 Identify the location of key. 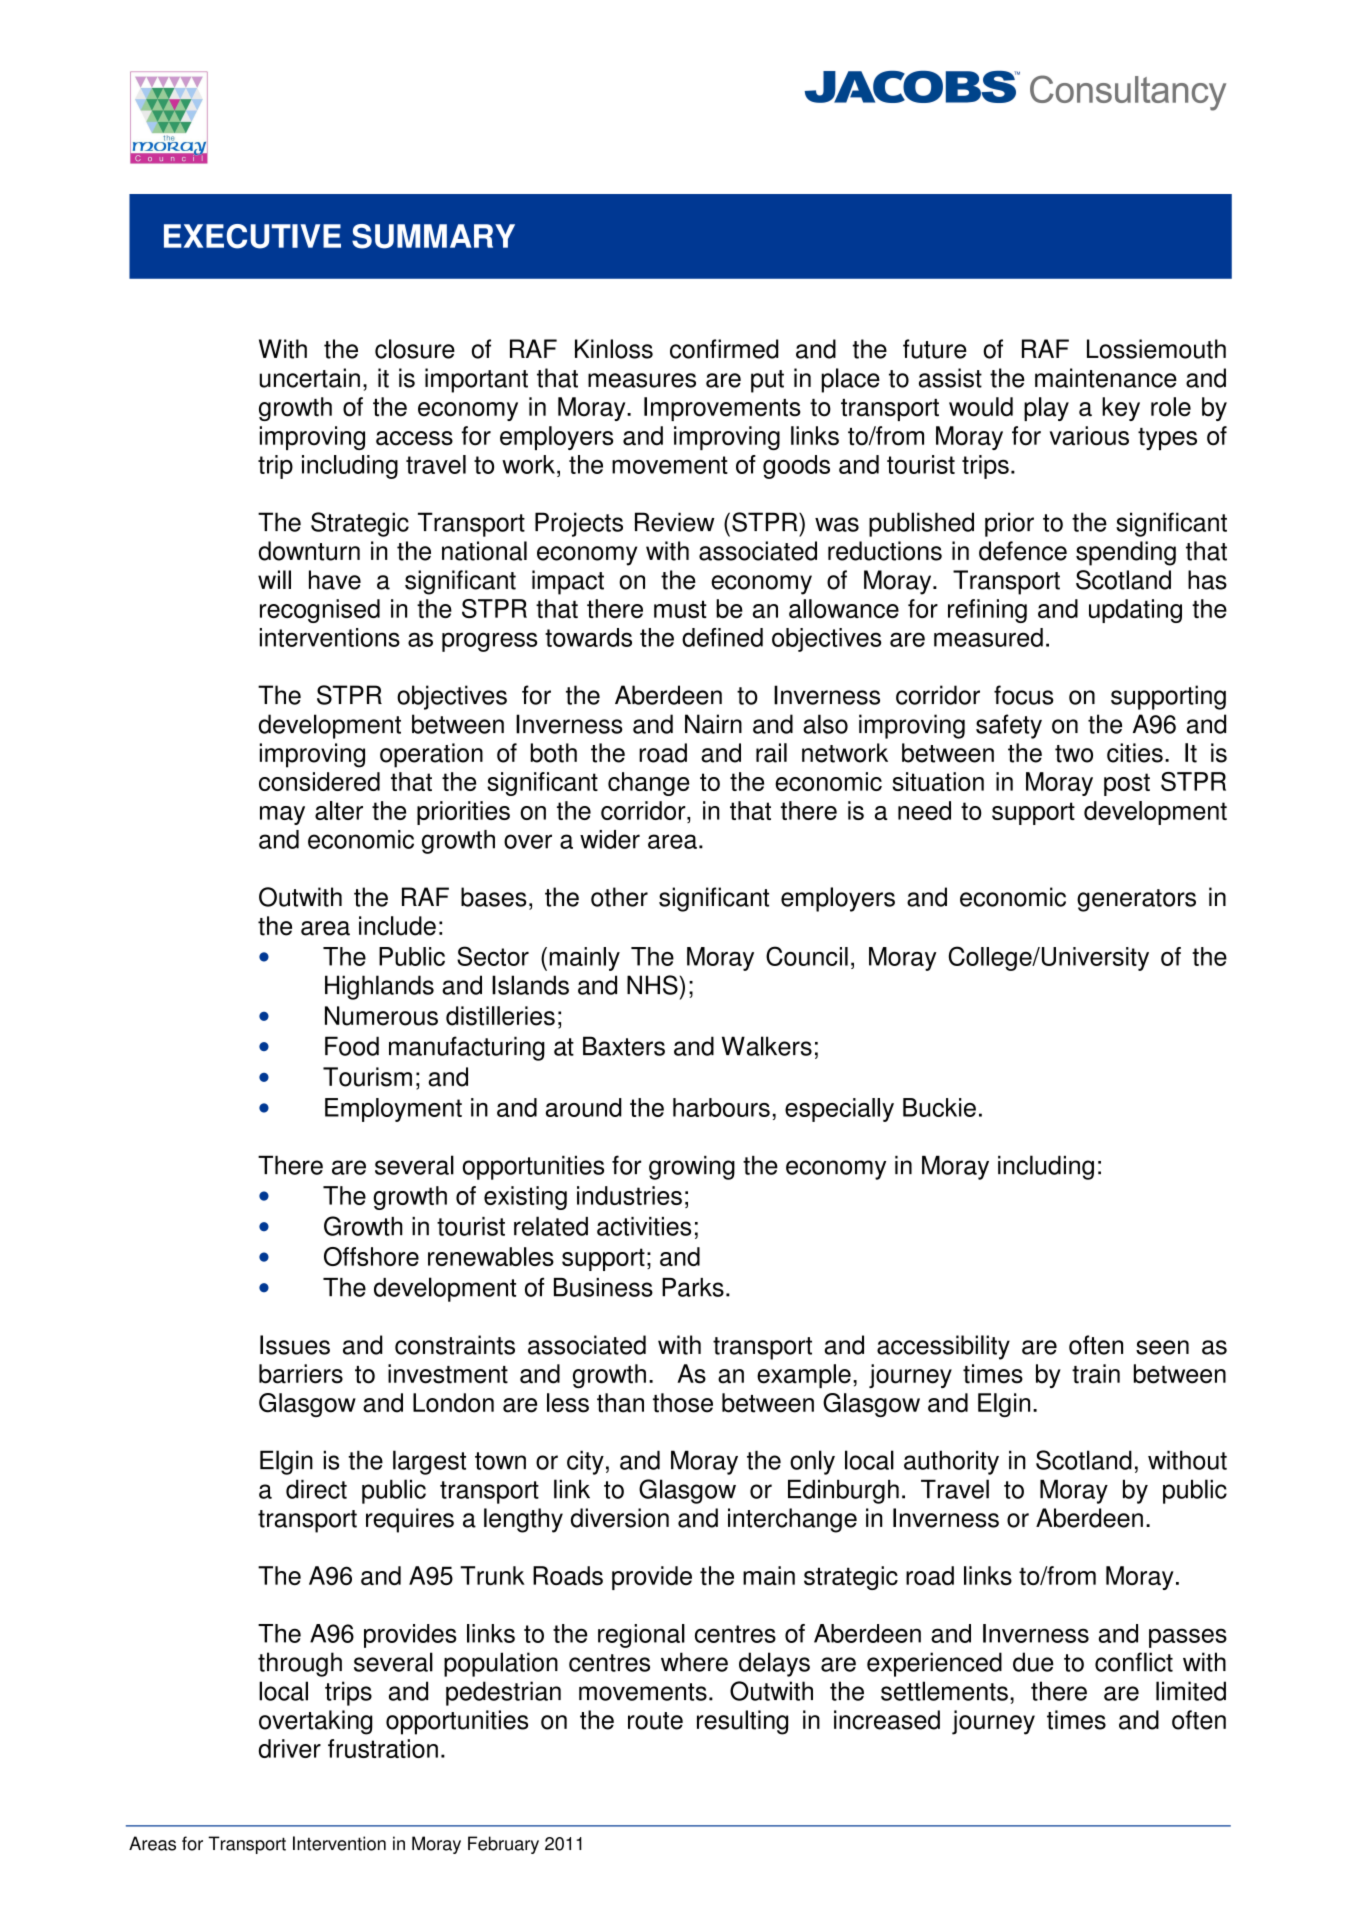
(1121, 409).
